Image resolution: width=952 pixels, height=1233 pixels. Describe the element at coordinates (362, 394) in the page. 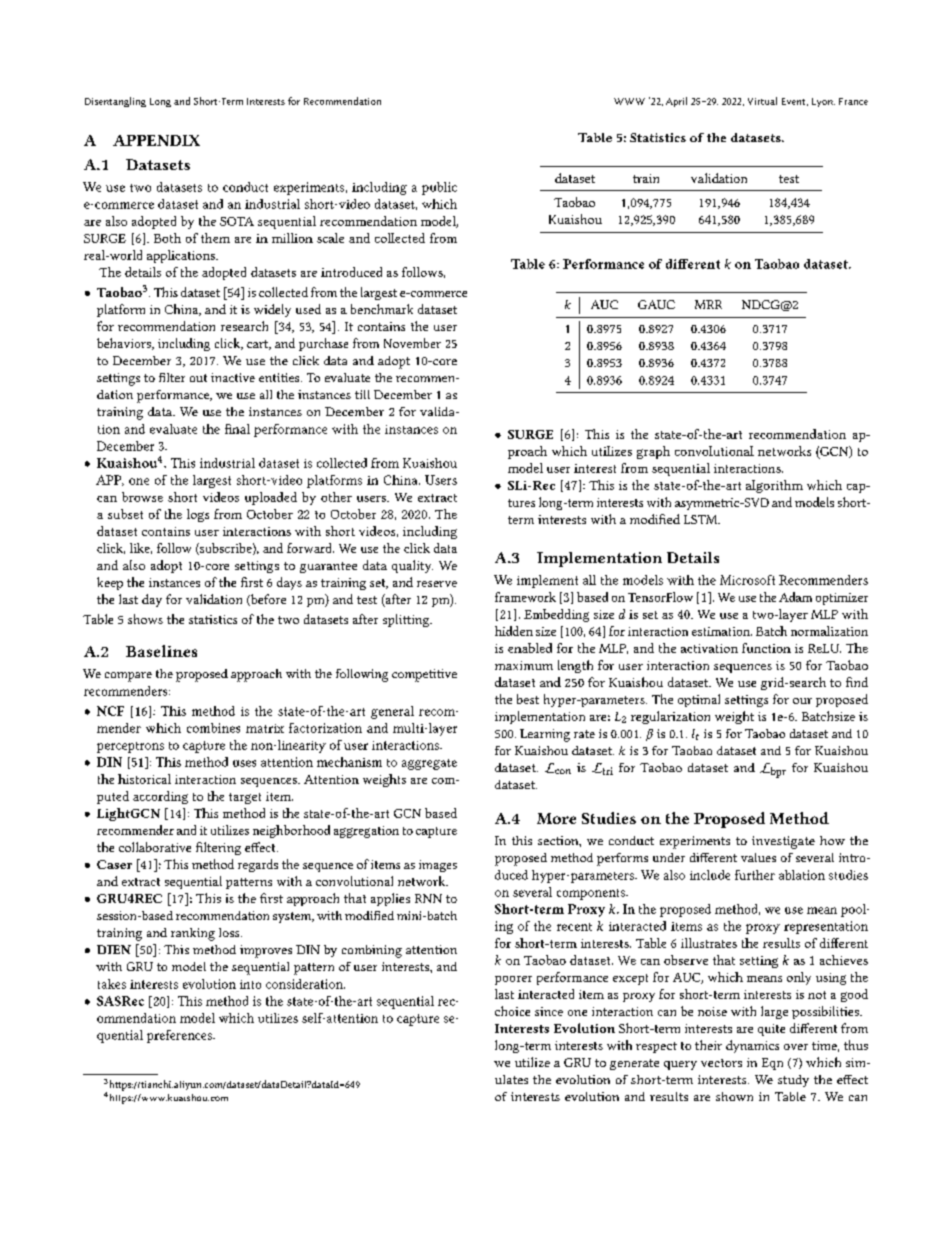

I see `till` at that location.
